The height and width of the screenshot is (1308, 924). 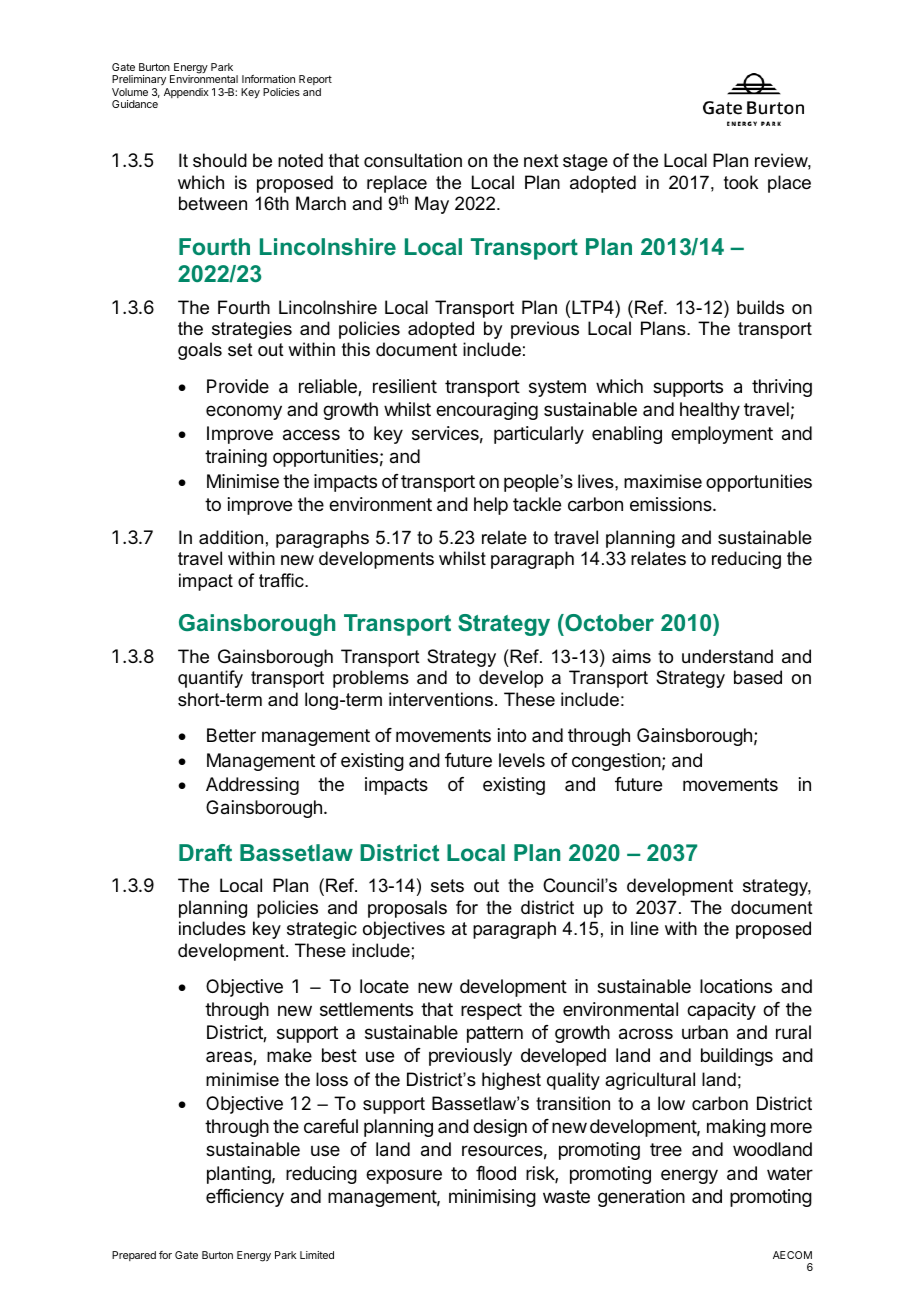 What do you see at coordinates (641, 1198) in the screenshot?
I see `generation` at bounding box center [641, 1198].
